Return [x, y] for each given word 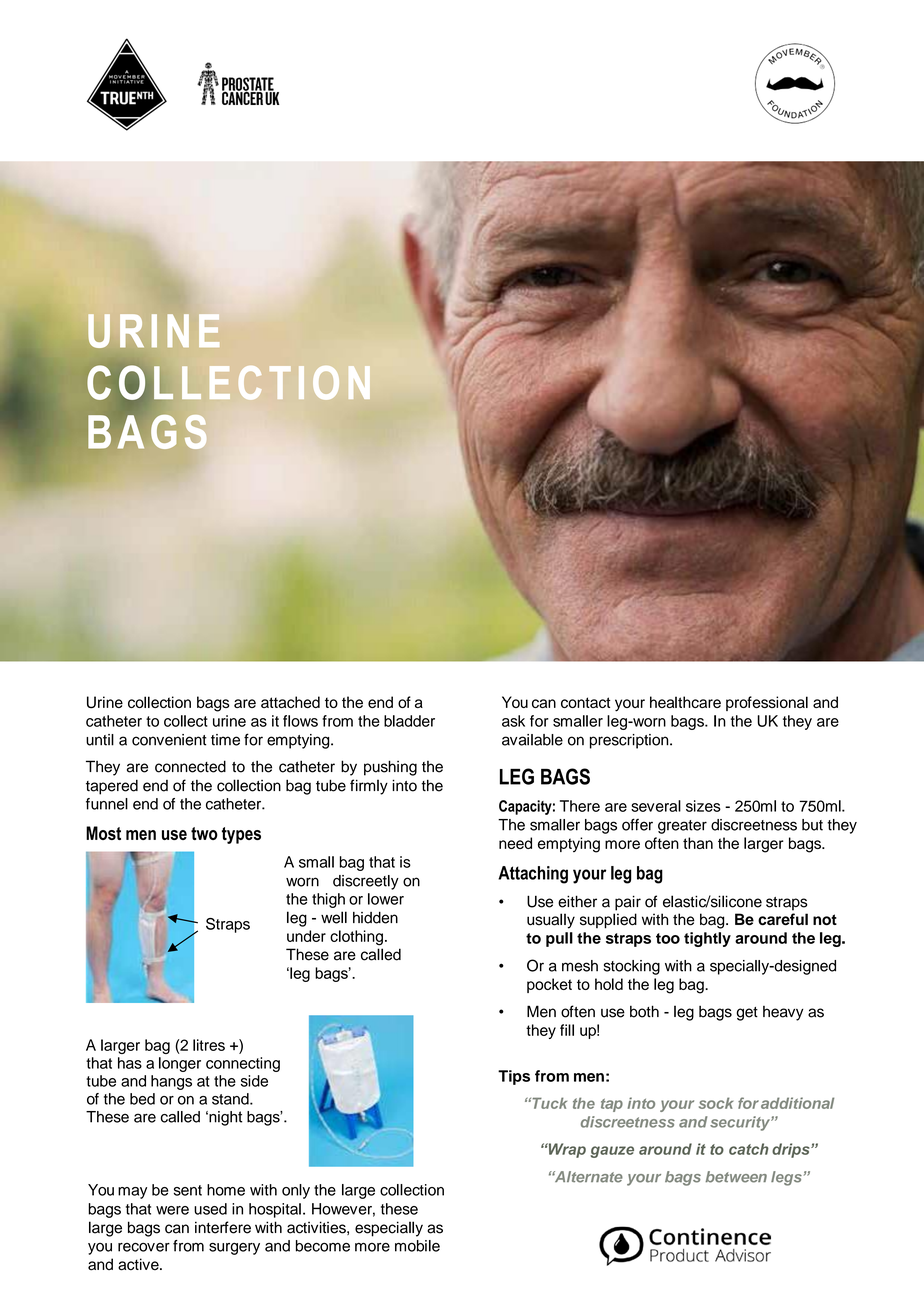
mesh [580, 966]
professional [767, 703]
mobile [417, 1246]
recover [144, 1247]
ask [513, 721]
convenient [169, 740]
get [747, 1014]
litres [209, 1045]
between [736, 1177]
